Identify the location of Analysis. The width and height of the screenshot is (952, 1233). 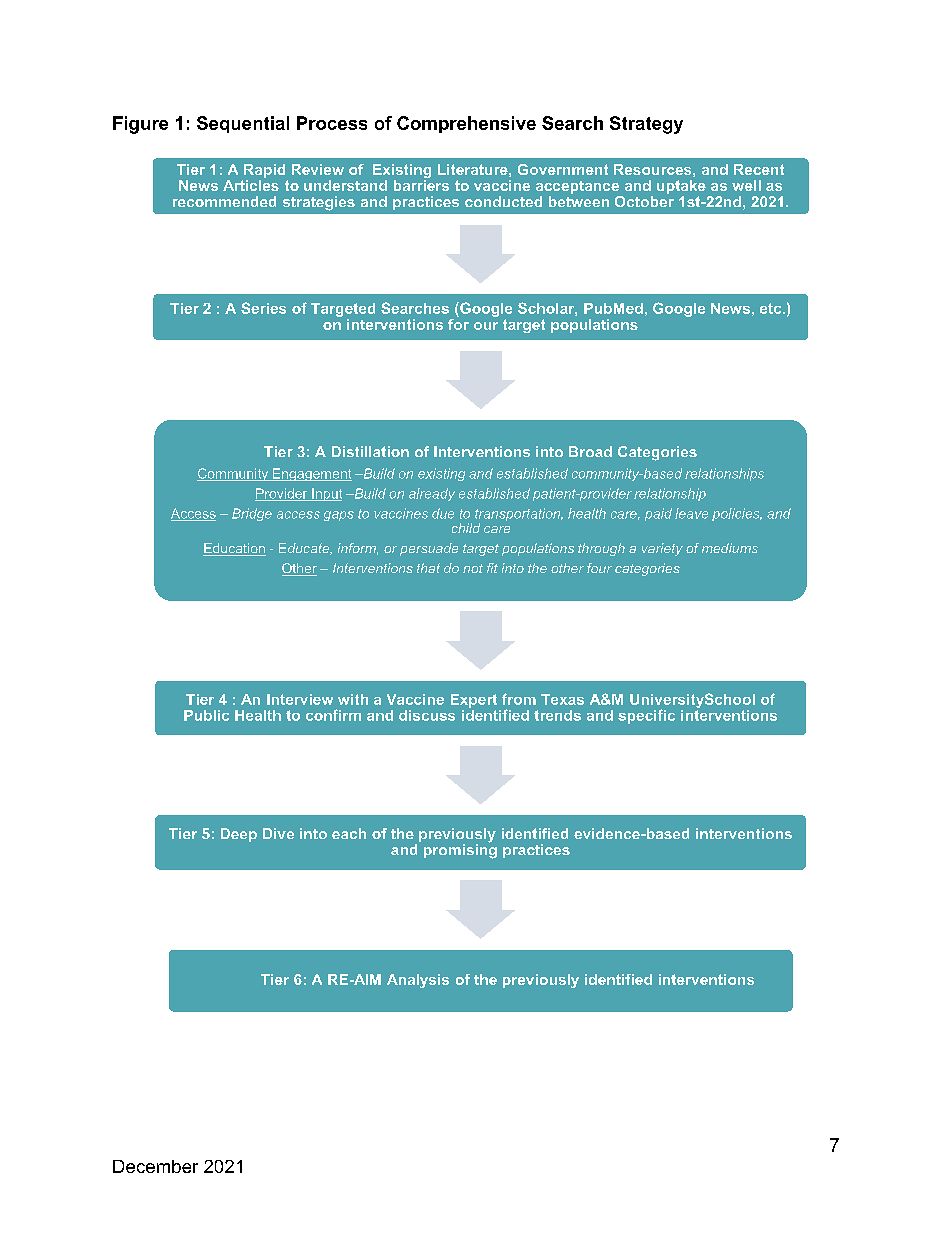
(418, 981).
